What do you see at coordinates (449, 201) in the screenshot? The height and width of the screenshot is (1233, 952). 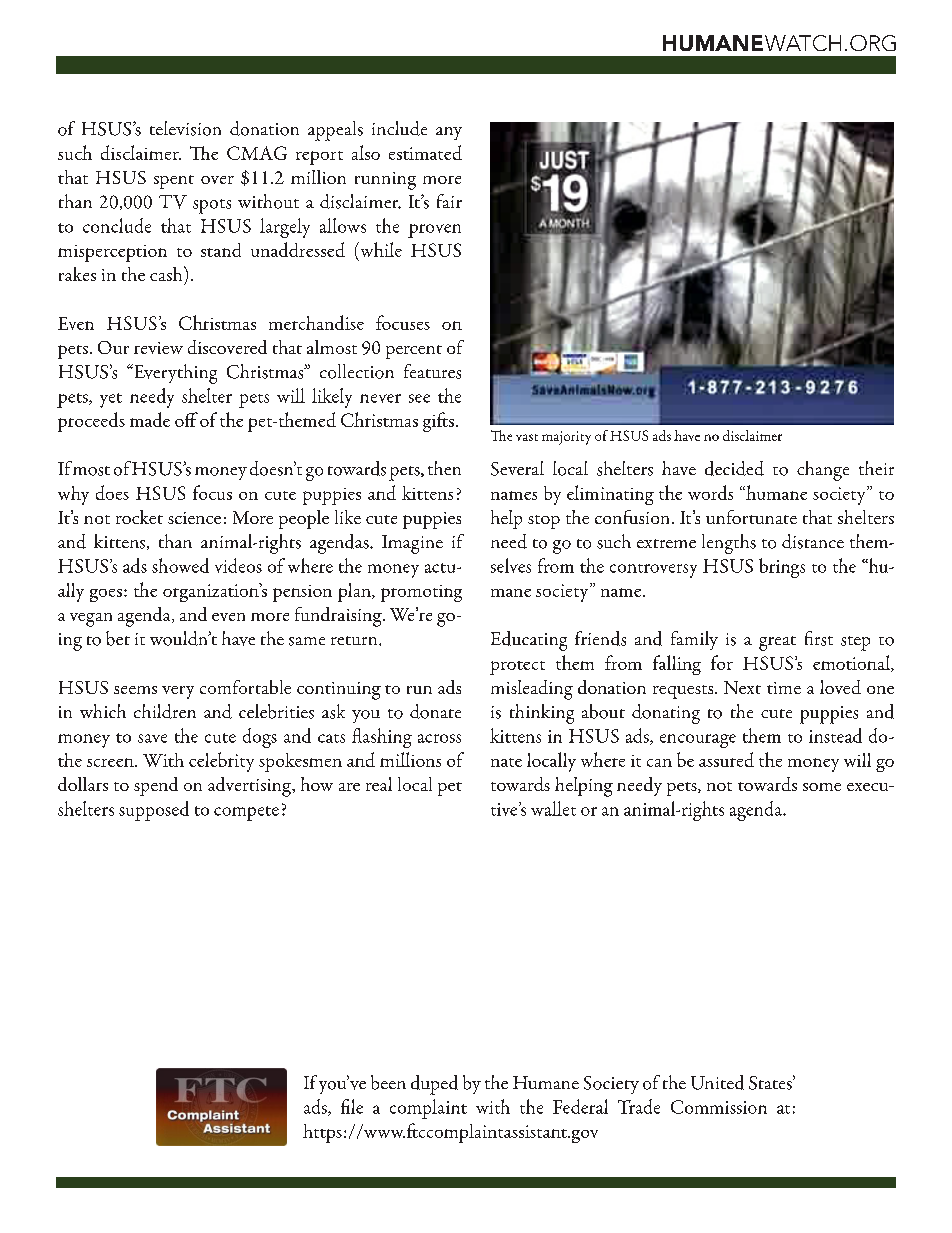 I see `fair` at bounding box center [449, 201].
